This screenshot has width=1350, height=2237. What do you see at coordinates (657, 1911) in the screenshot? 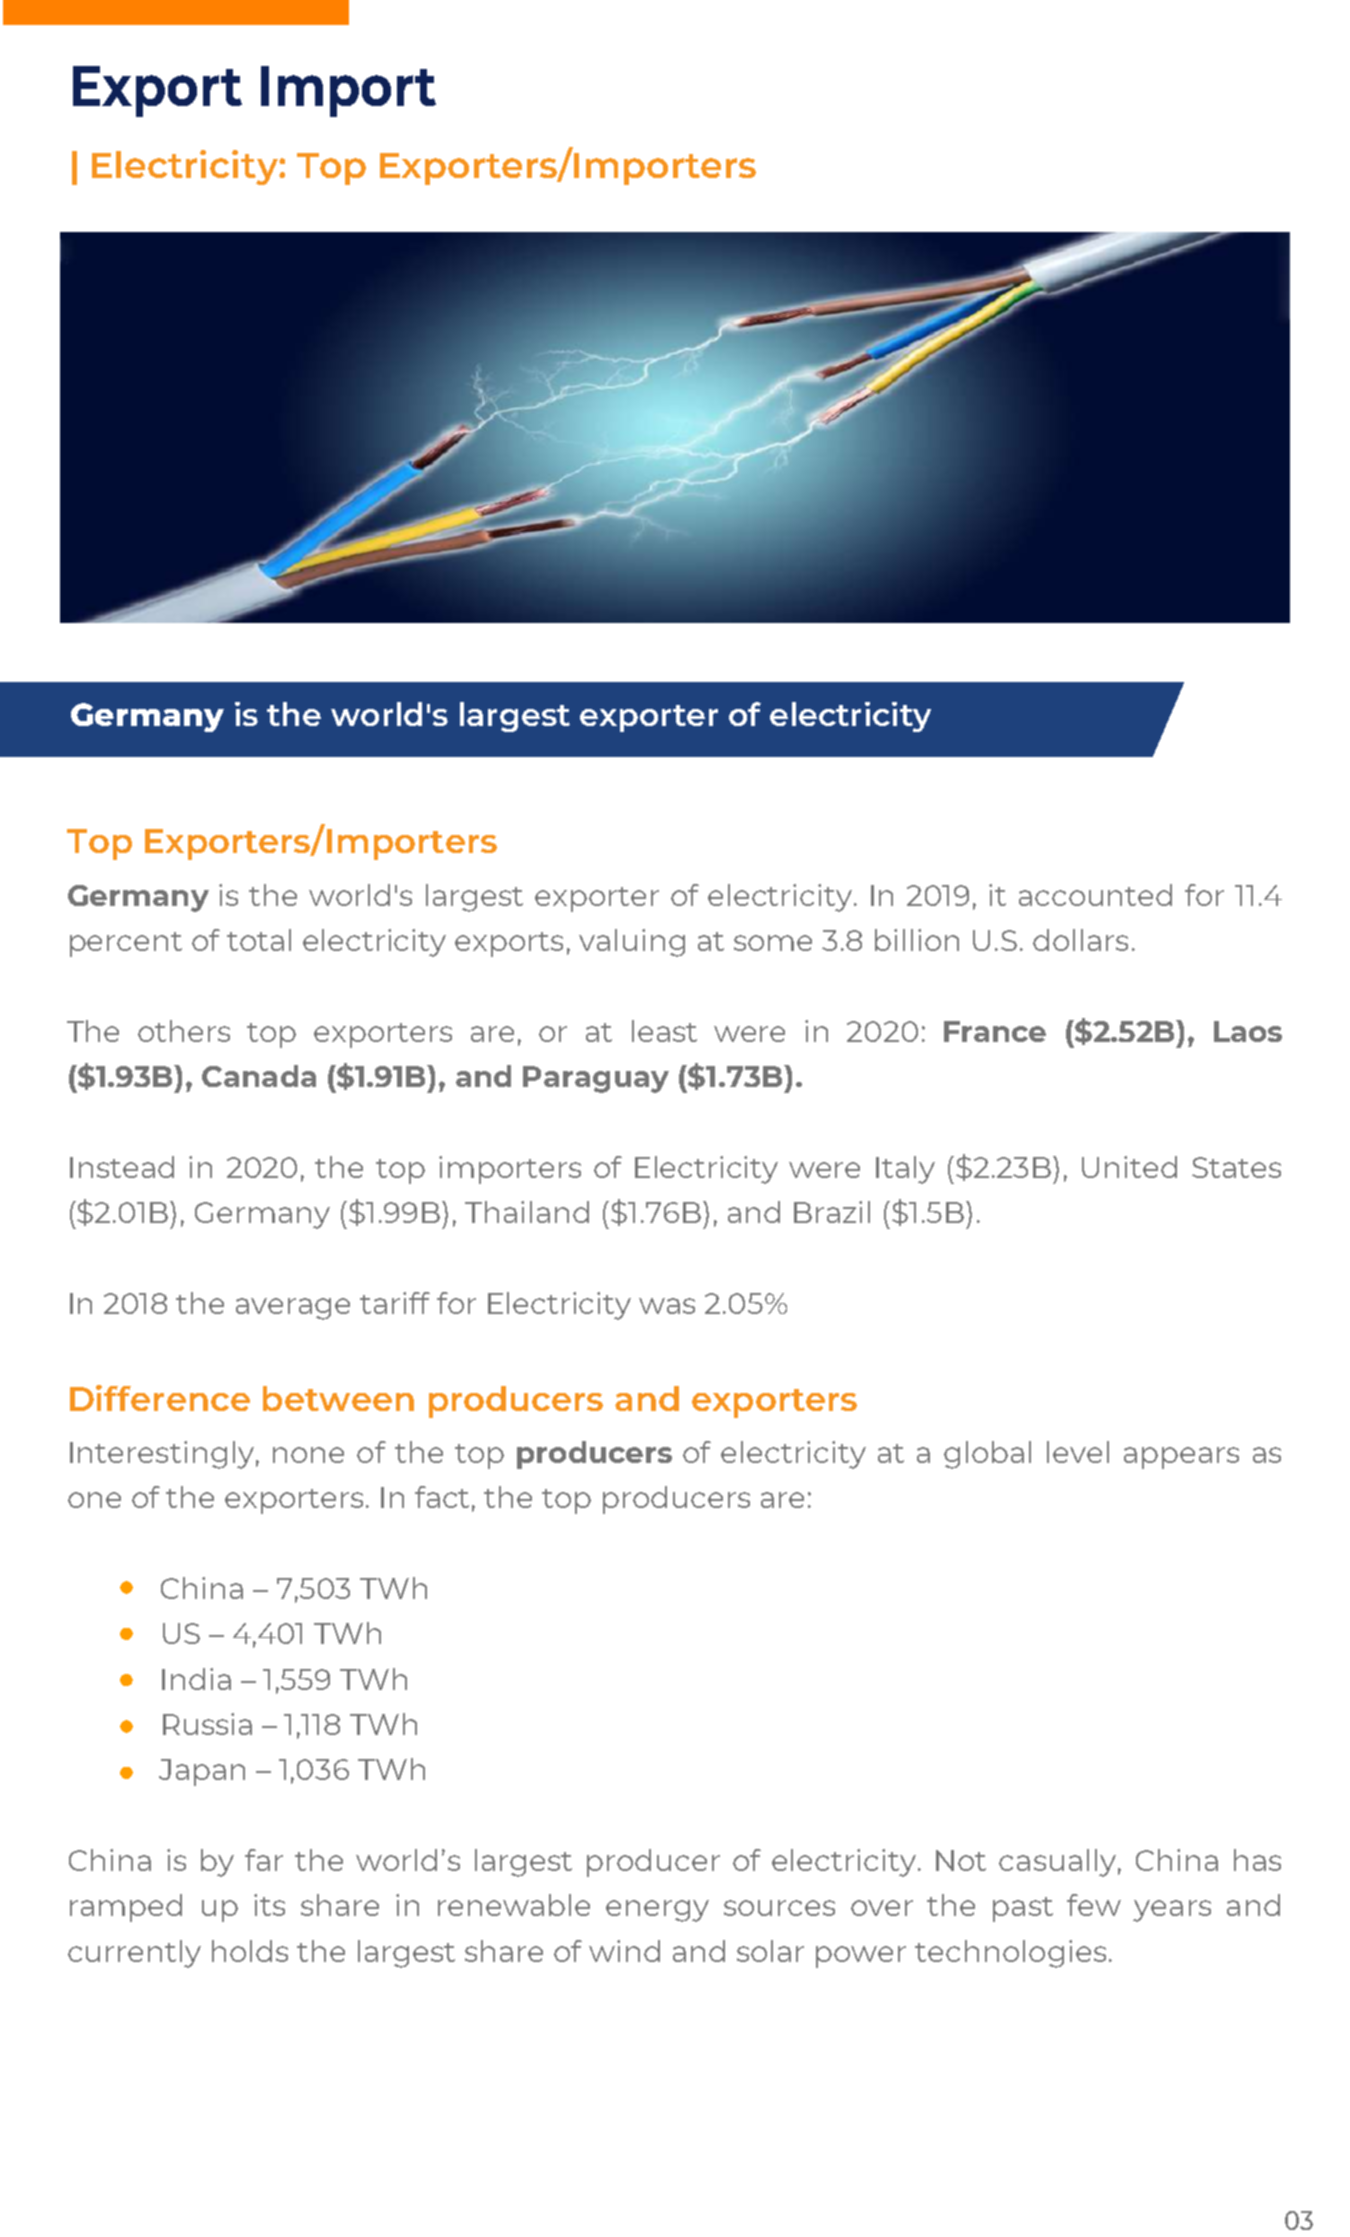
I see `energy` at bounding box center [657, 1911].
